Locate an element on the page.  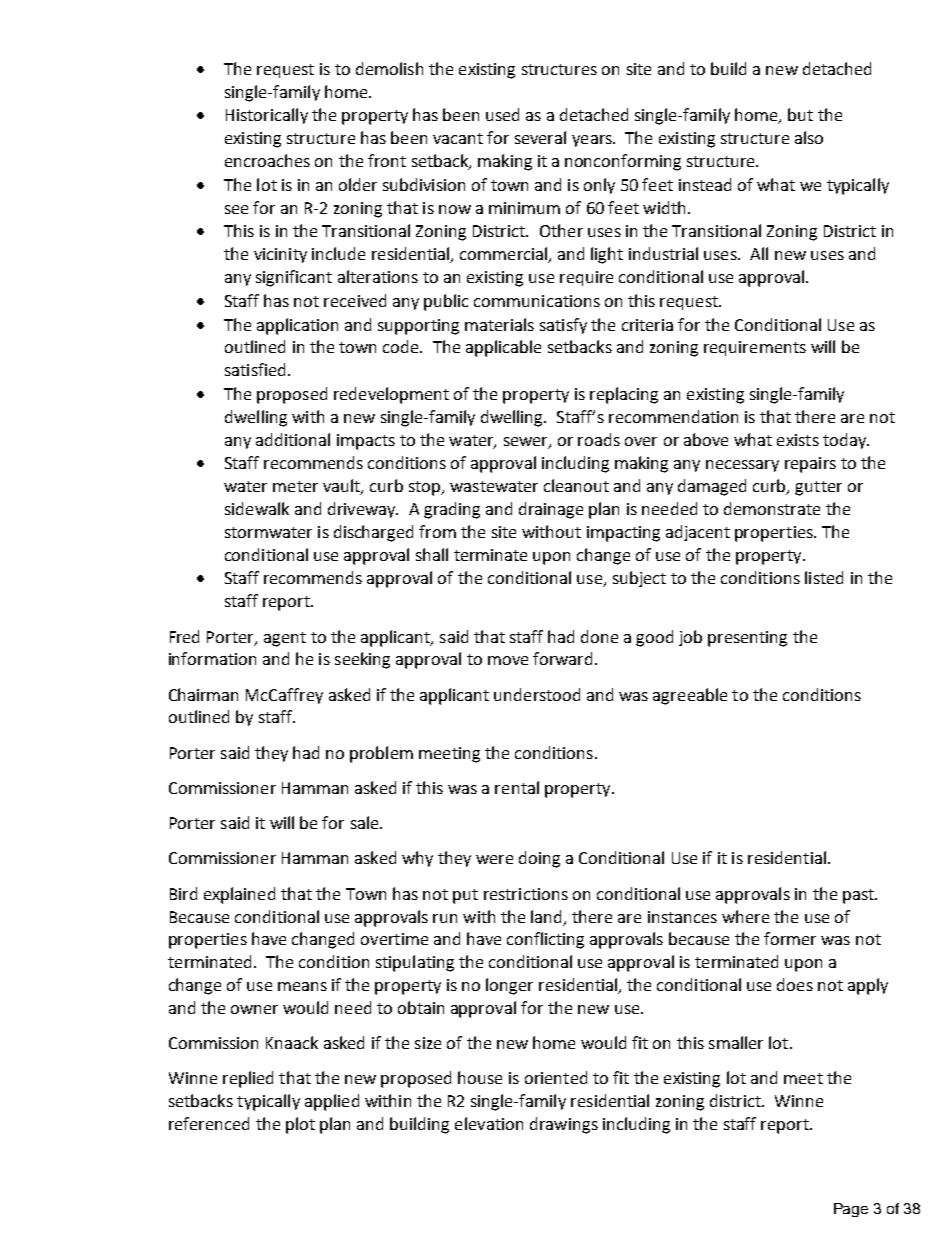
plot is located at coordinates (300, 1125).
